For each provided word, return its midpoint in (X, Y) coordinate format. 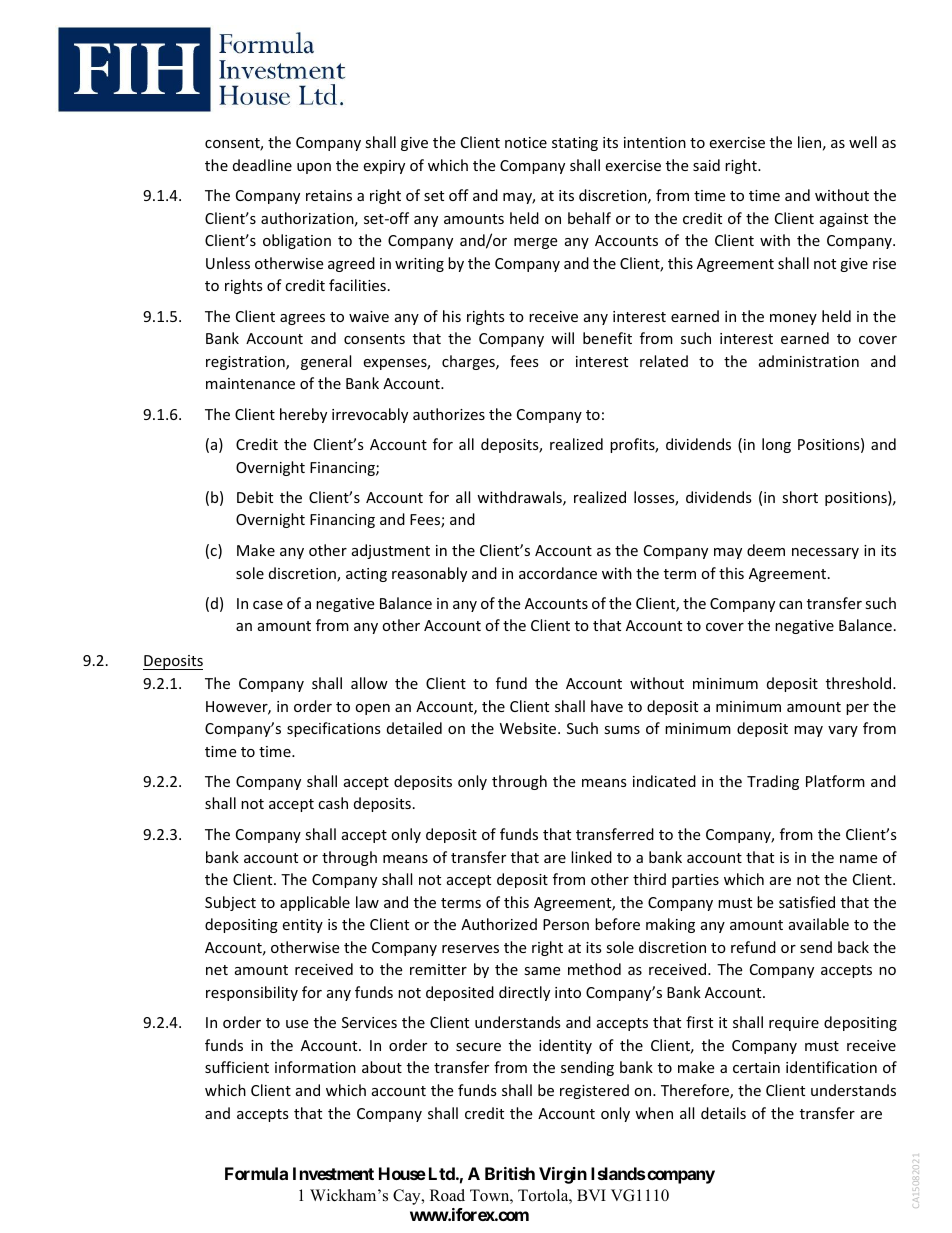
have (607, 706)
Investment (333, 1173)
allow (369, 683)
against (844, 220)
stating (575, 144)
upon (314, 168)
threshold (860, 683)
